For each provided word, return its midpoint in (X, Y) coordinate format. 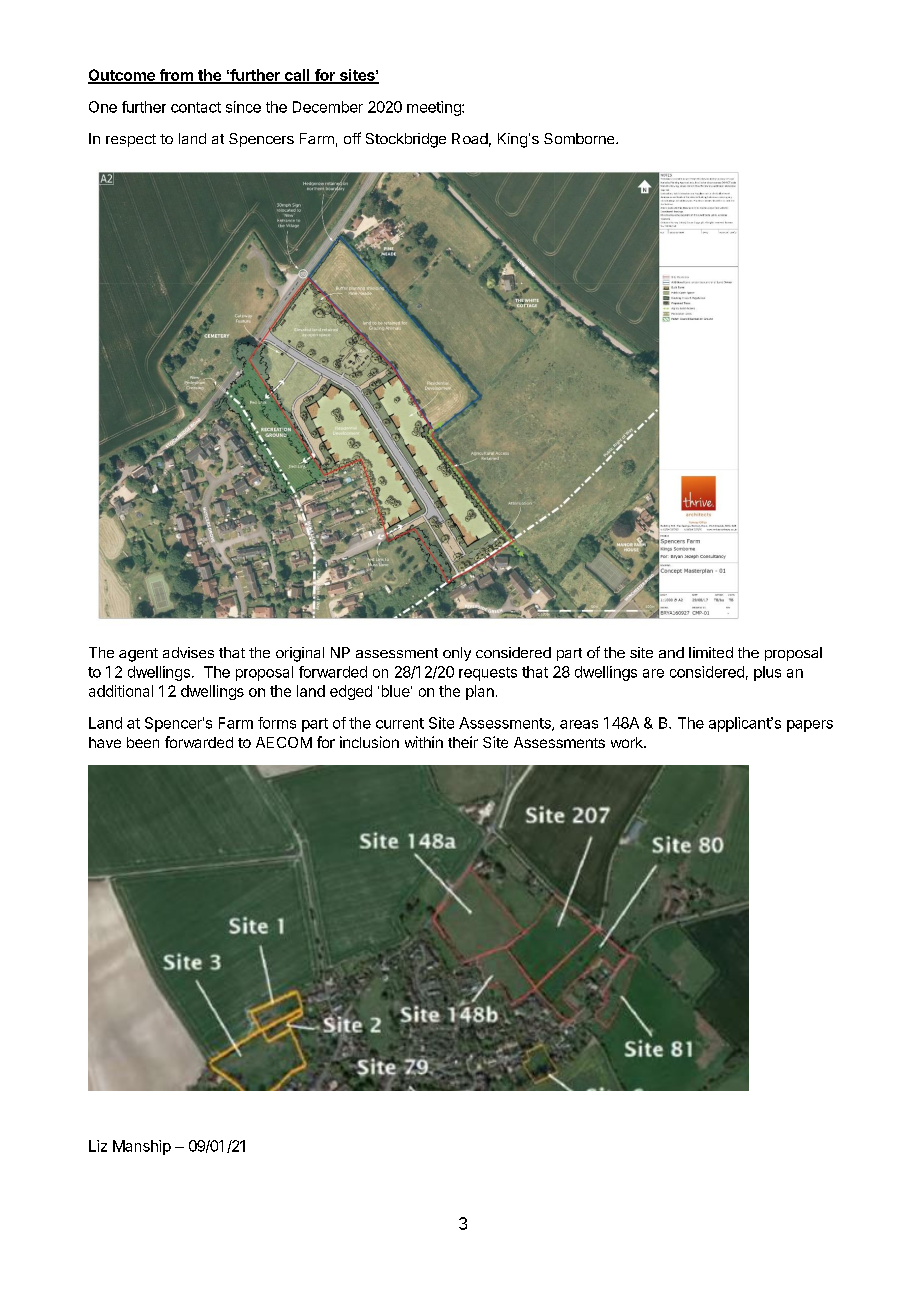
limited (711, 652)
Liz (98, 1146)
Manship (142, 1147)
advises (188, 652)
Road (470, 138)
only (457, 654)
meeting (435, 108)
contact (196, 107)
